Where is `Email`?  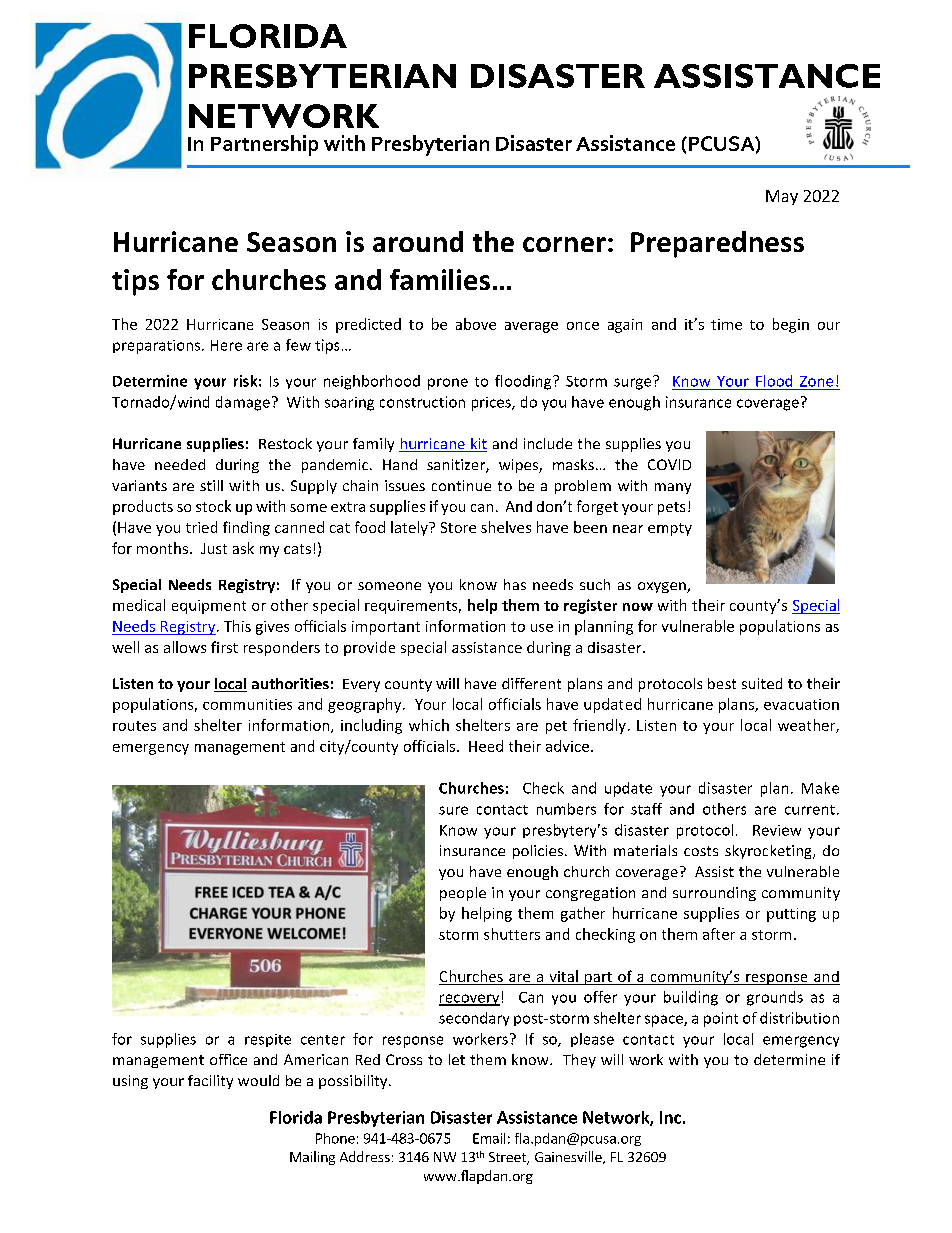 Email is located at coordinates (489, 1138).
